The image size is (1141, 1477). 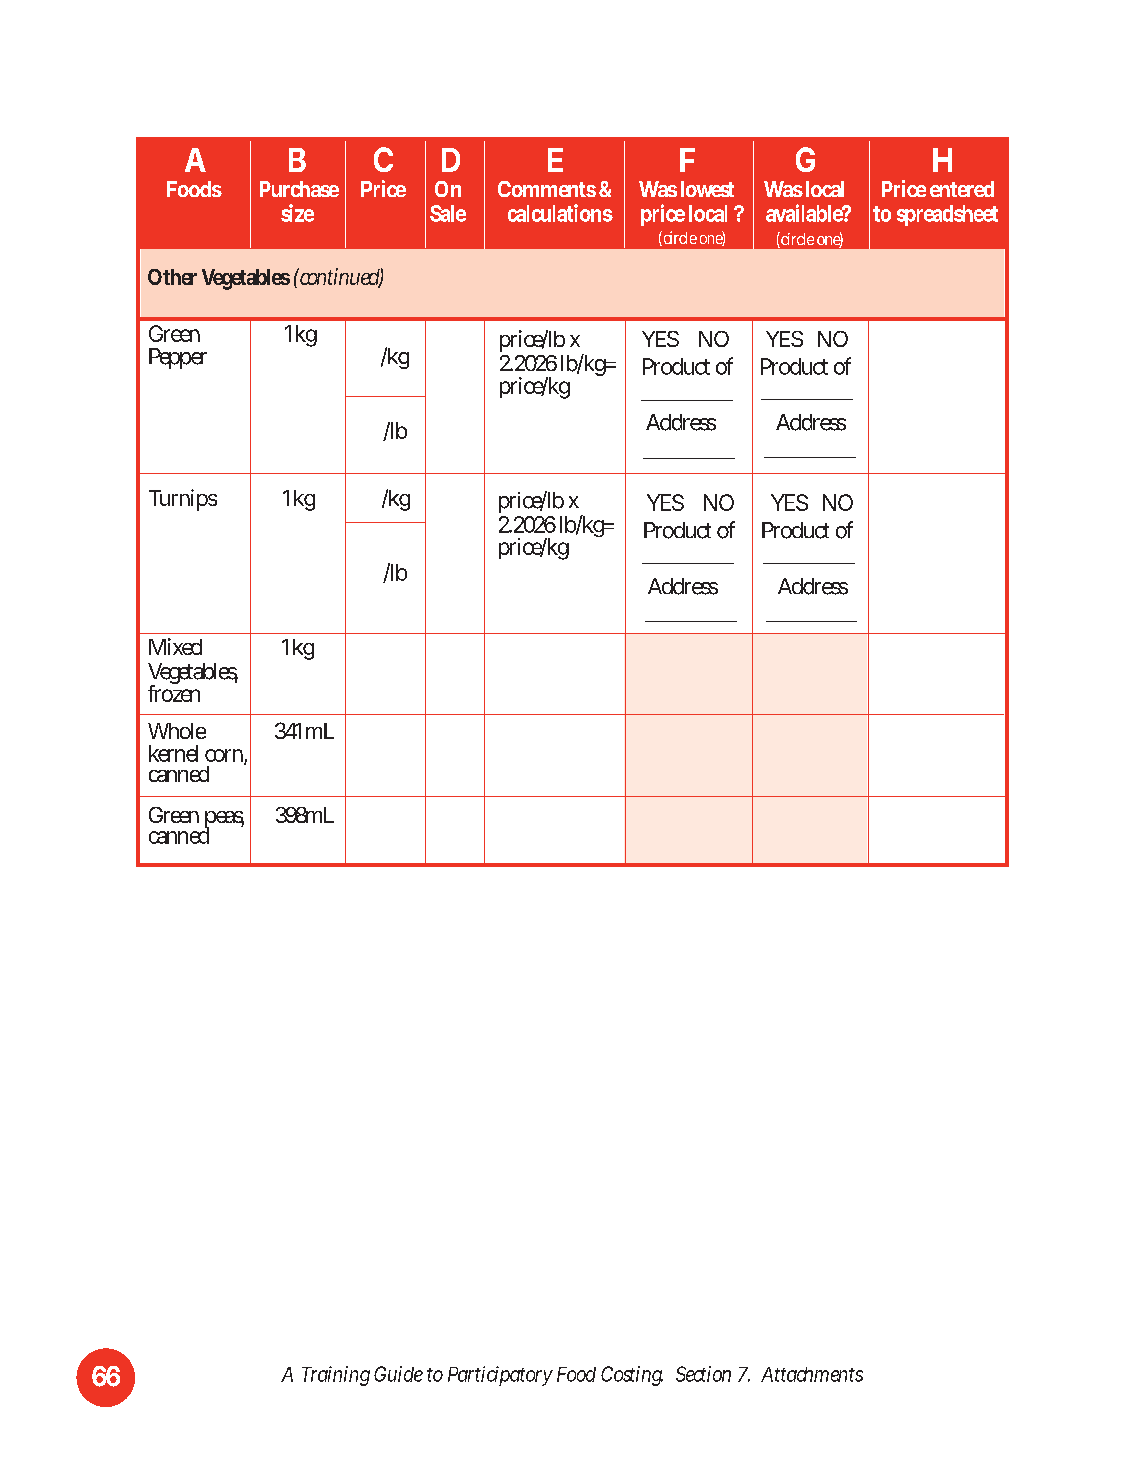 I want to click on size, so click(x=297, y=213).
